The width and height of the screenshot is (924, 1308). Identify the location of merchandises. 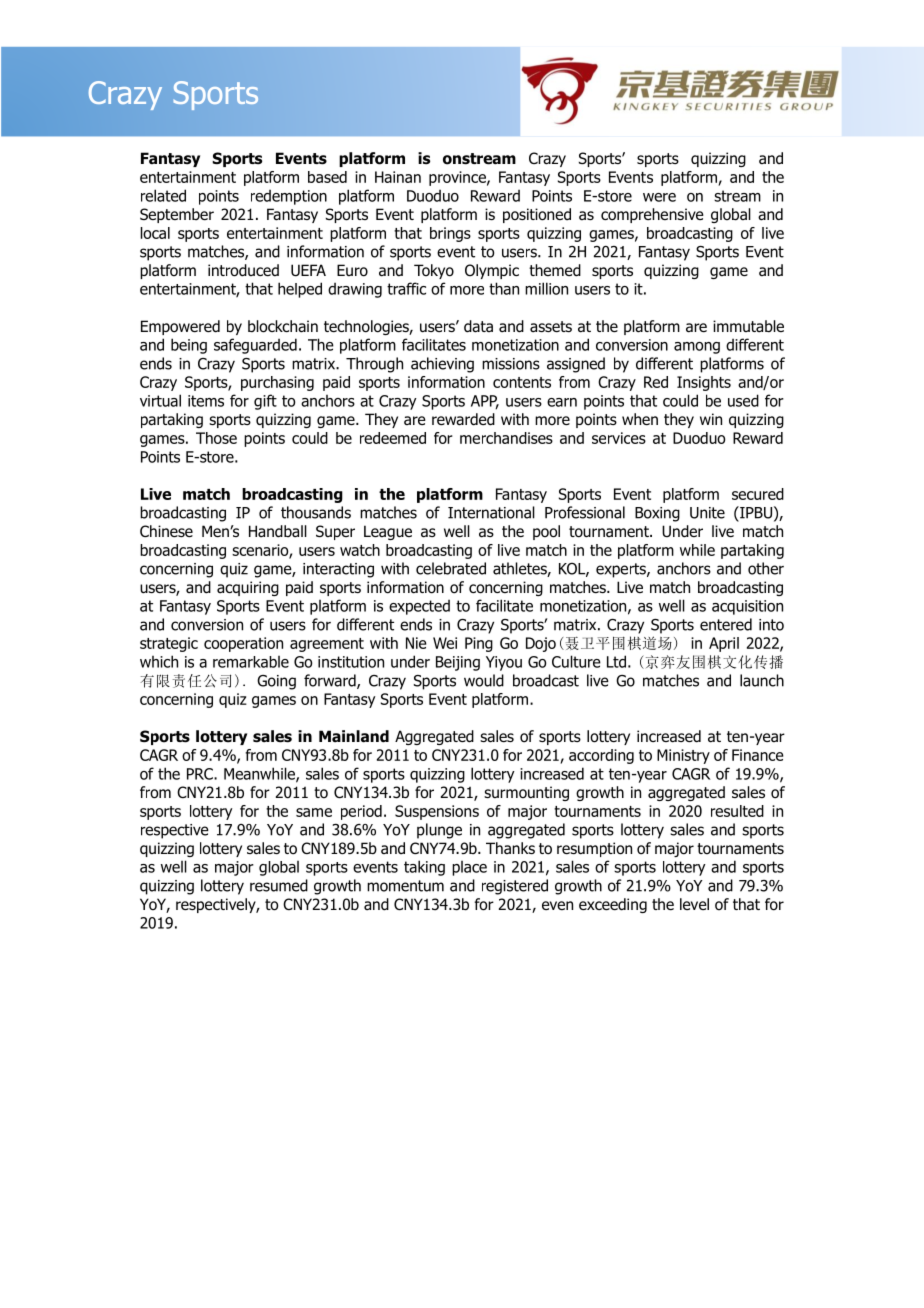
(506, 438).
